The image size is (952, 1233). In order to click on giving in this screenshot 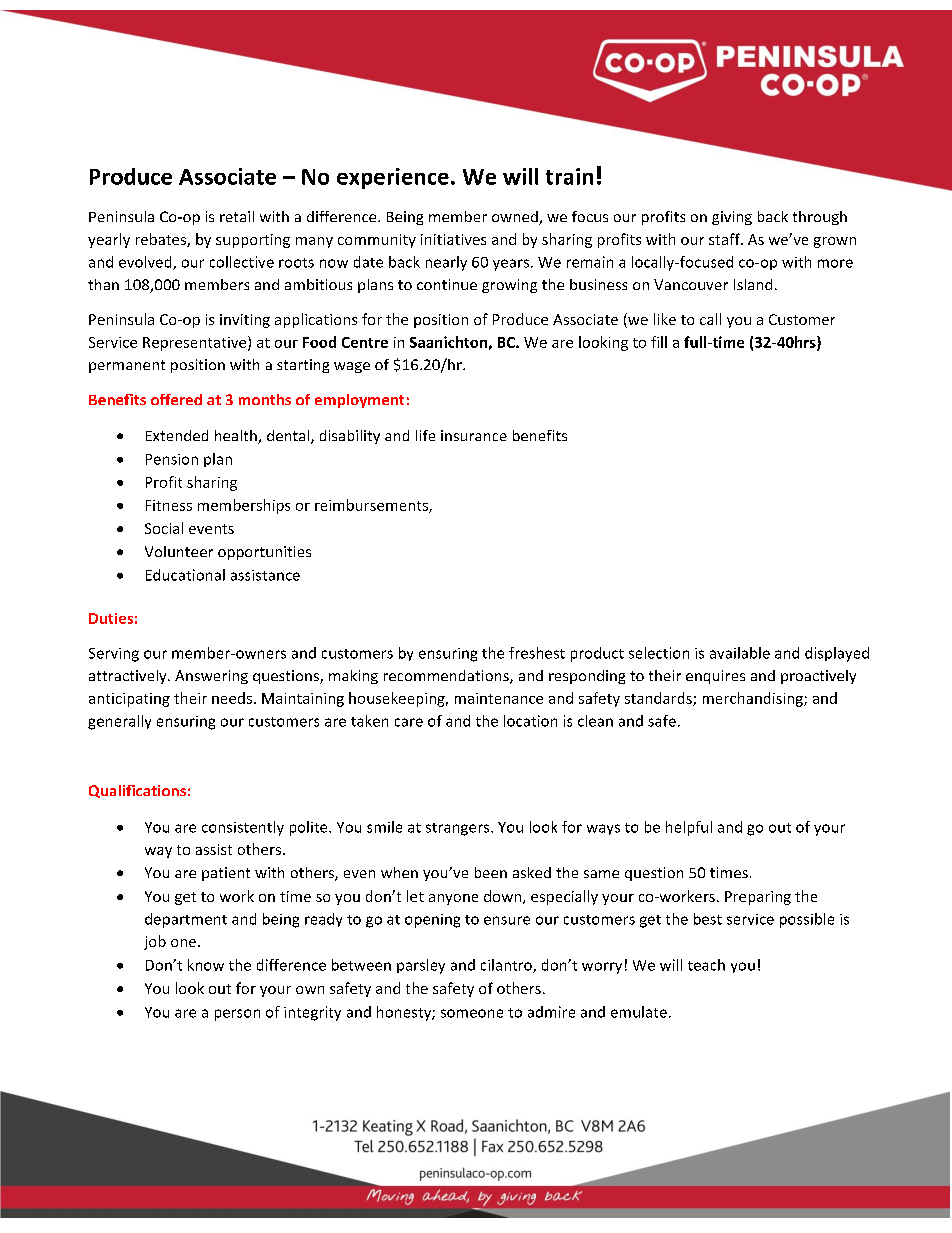, I will do `click(732, 218)`.
